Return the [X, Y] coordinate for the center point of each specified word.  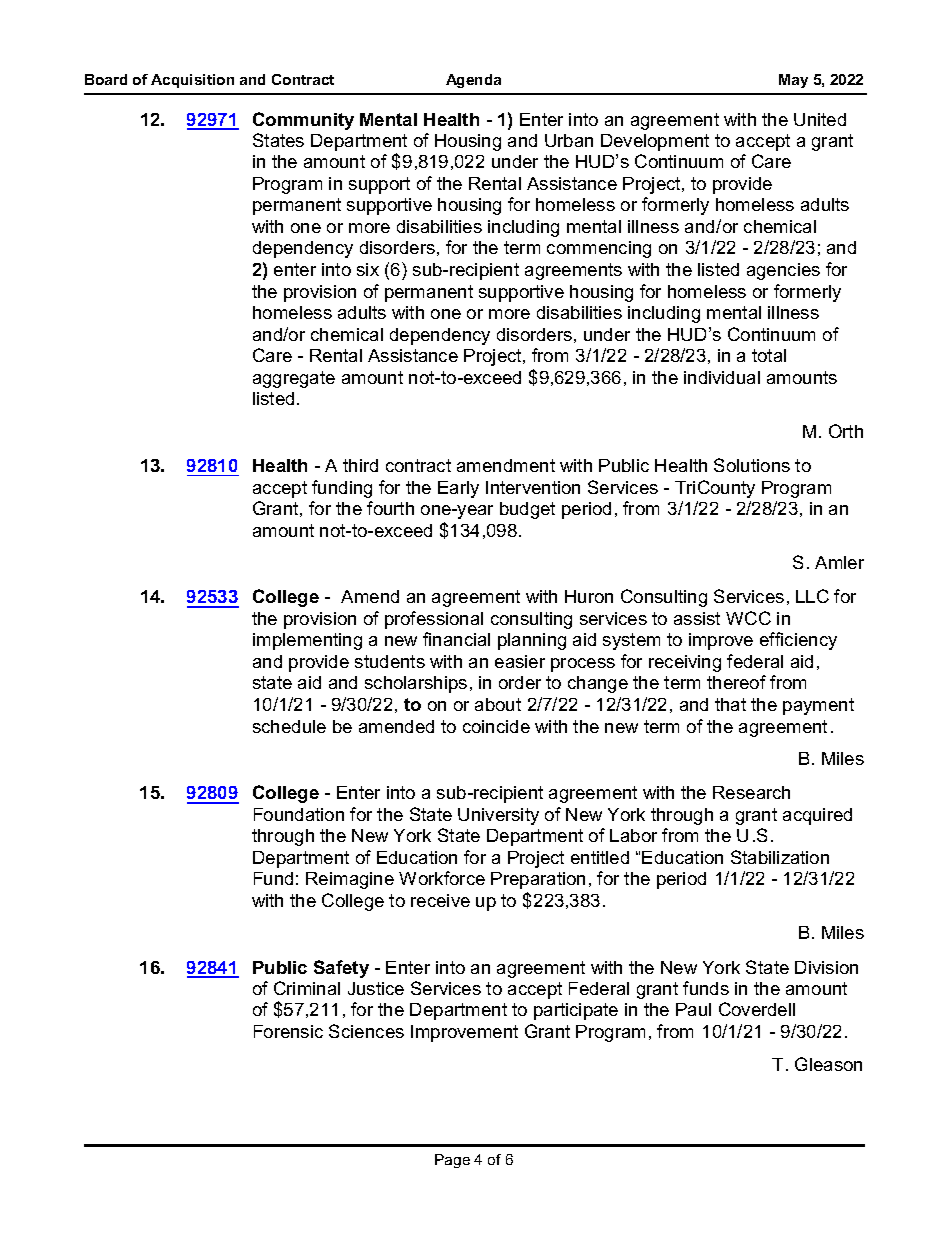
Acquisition [192, 81]
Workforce [442, 878]
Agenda [473, 81]
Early [458, 489]
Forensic [288, 1031]
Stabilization [780, 857]
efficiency [798, 641]
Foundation [299, 814]
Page [452, 1161]
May [793, 81]
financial [456, 639]
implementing [307, 641]
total [769, 355]
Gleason [828, 1064]
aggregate [294, 379]
